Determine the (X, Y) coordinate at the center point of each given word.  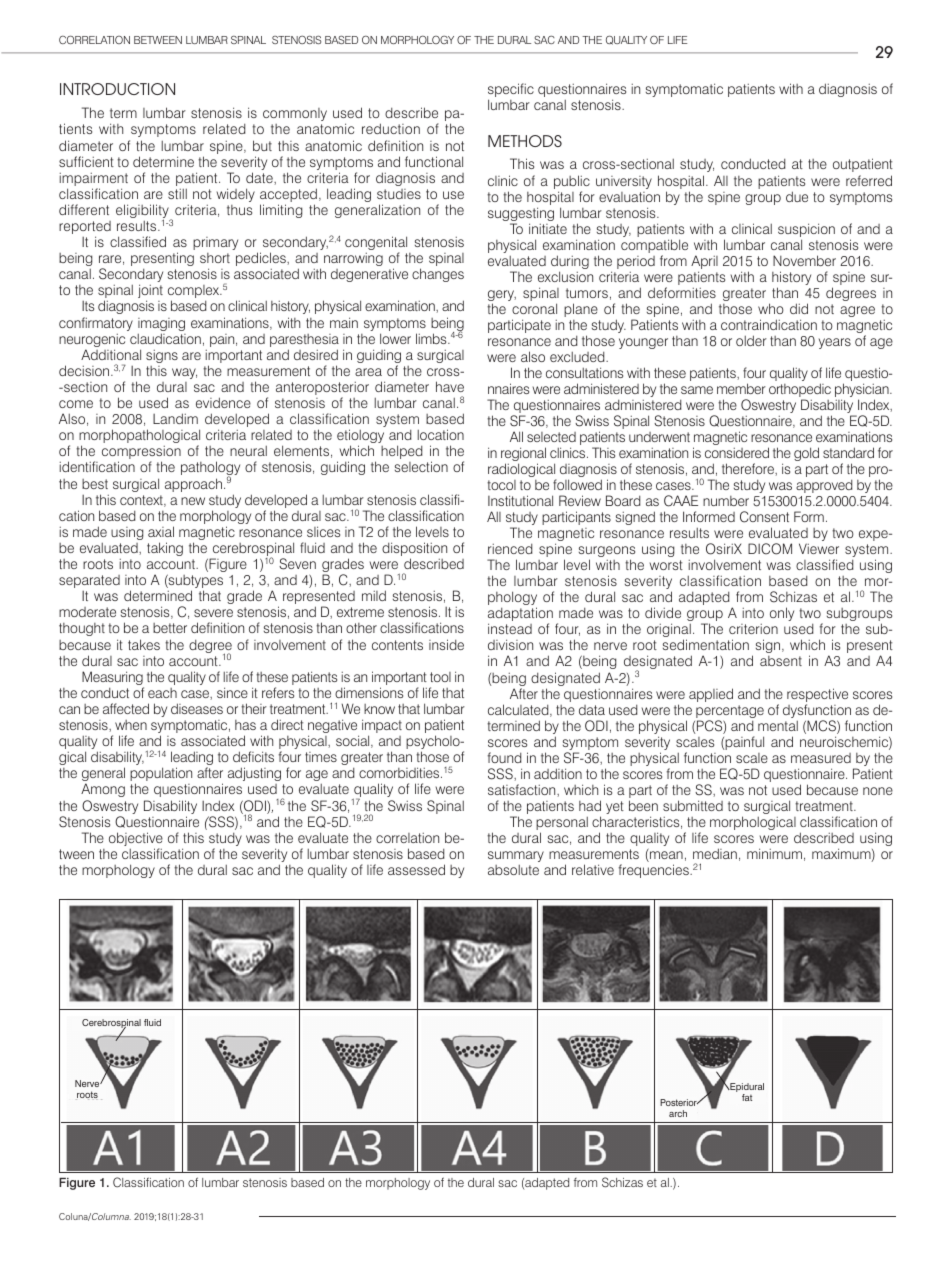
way (184, 373)
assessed (416, 869)
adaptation (520, 615)
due (797, 196)
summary (516, 856)
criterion (753, 629)
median (715, 853)
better (170, 628)
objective (136, 840)
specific (511, 91)
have (450, 386)
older (751, 340)
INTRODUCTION (117, 89)
